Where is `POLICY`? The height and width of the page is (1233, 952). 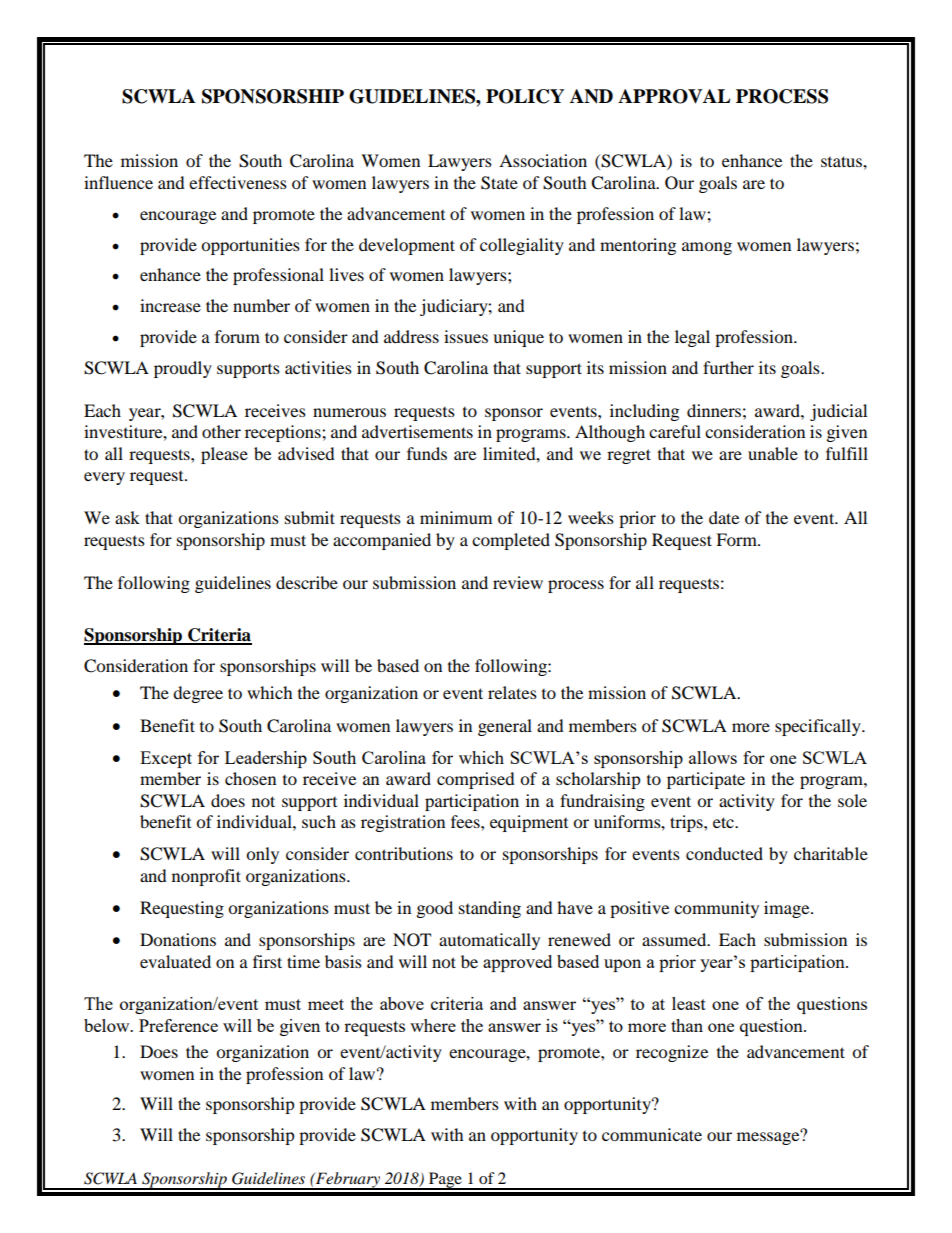 POLICY is located at coordinates (525, 96).
